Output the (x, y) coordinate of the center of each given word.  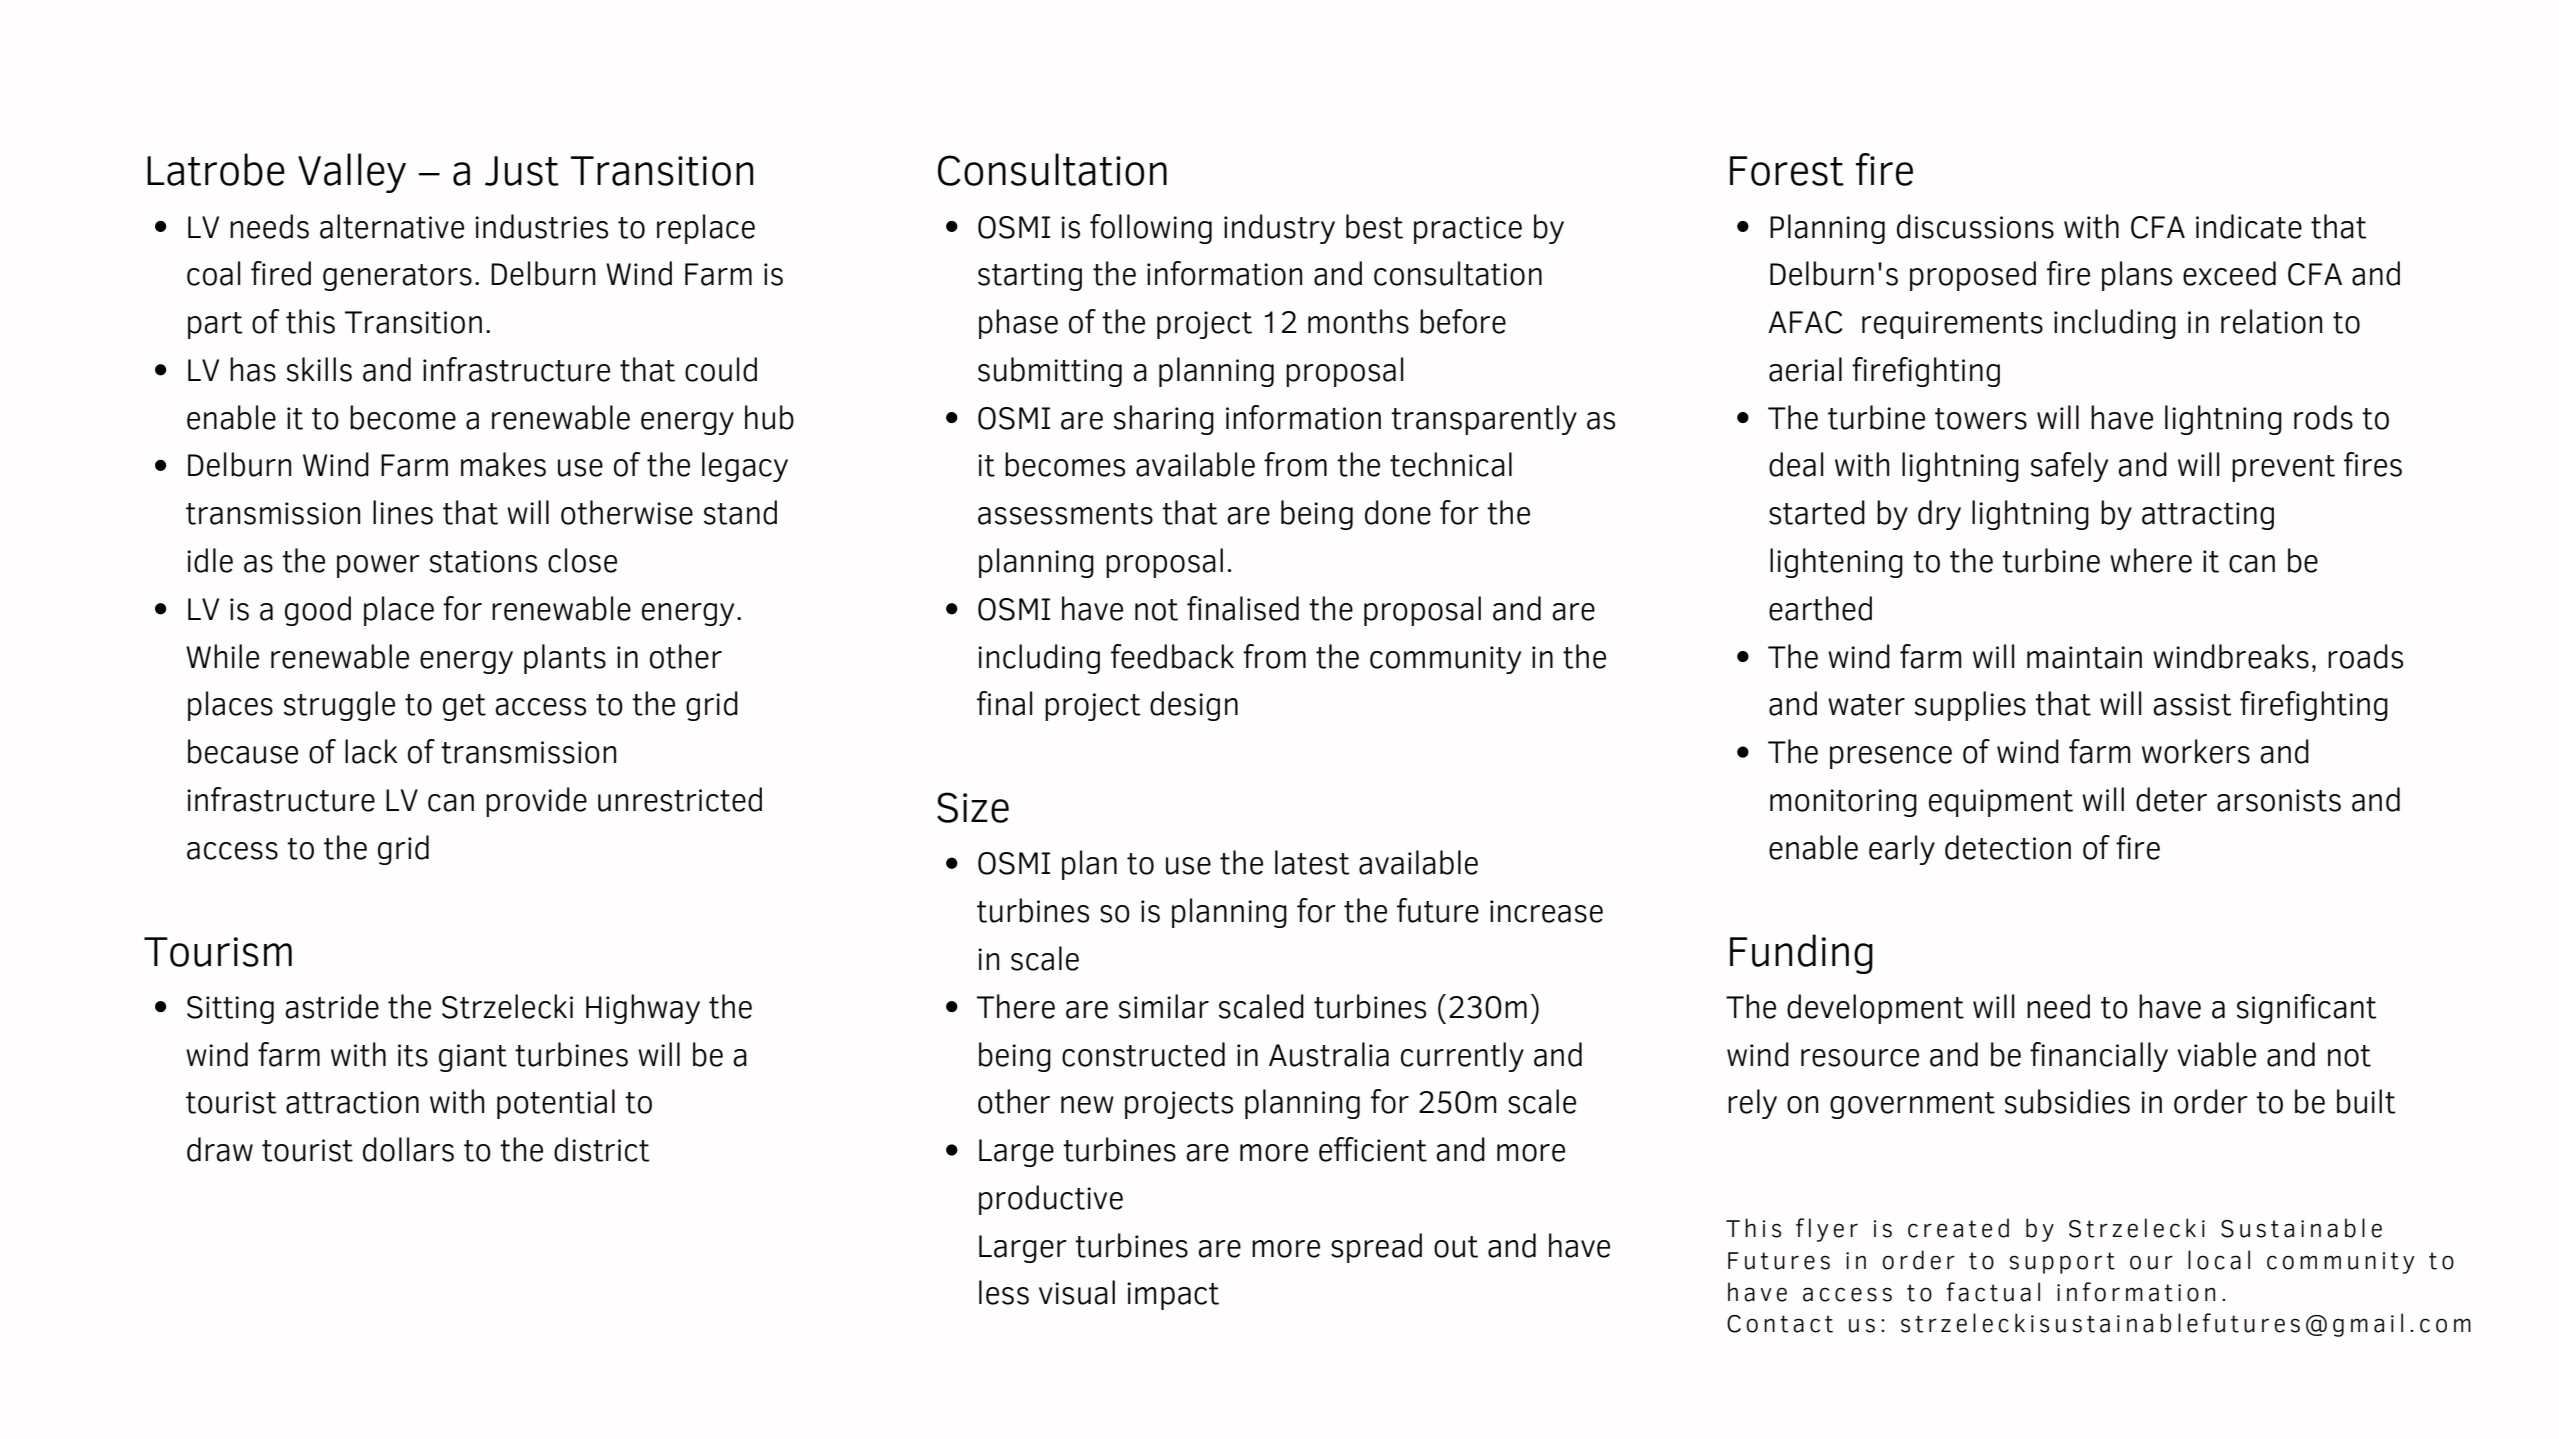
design (1194, 706)
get (464, 707)
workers (2196, 751)
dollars (408, 1149)
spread (1376, 1248)
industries (541, 226)
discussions (1975, 226)
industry (1279, 229)
